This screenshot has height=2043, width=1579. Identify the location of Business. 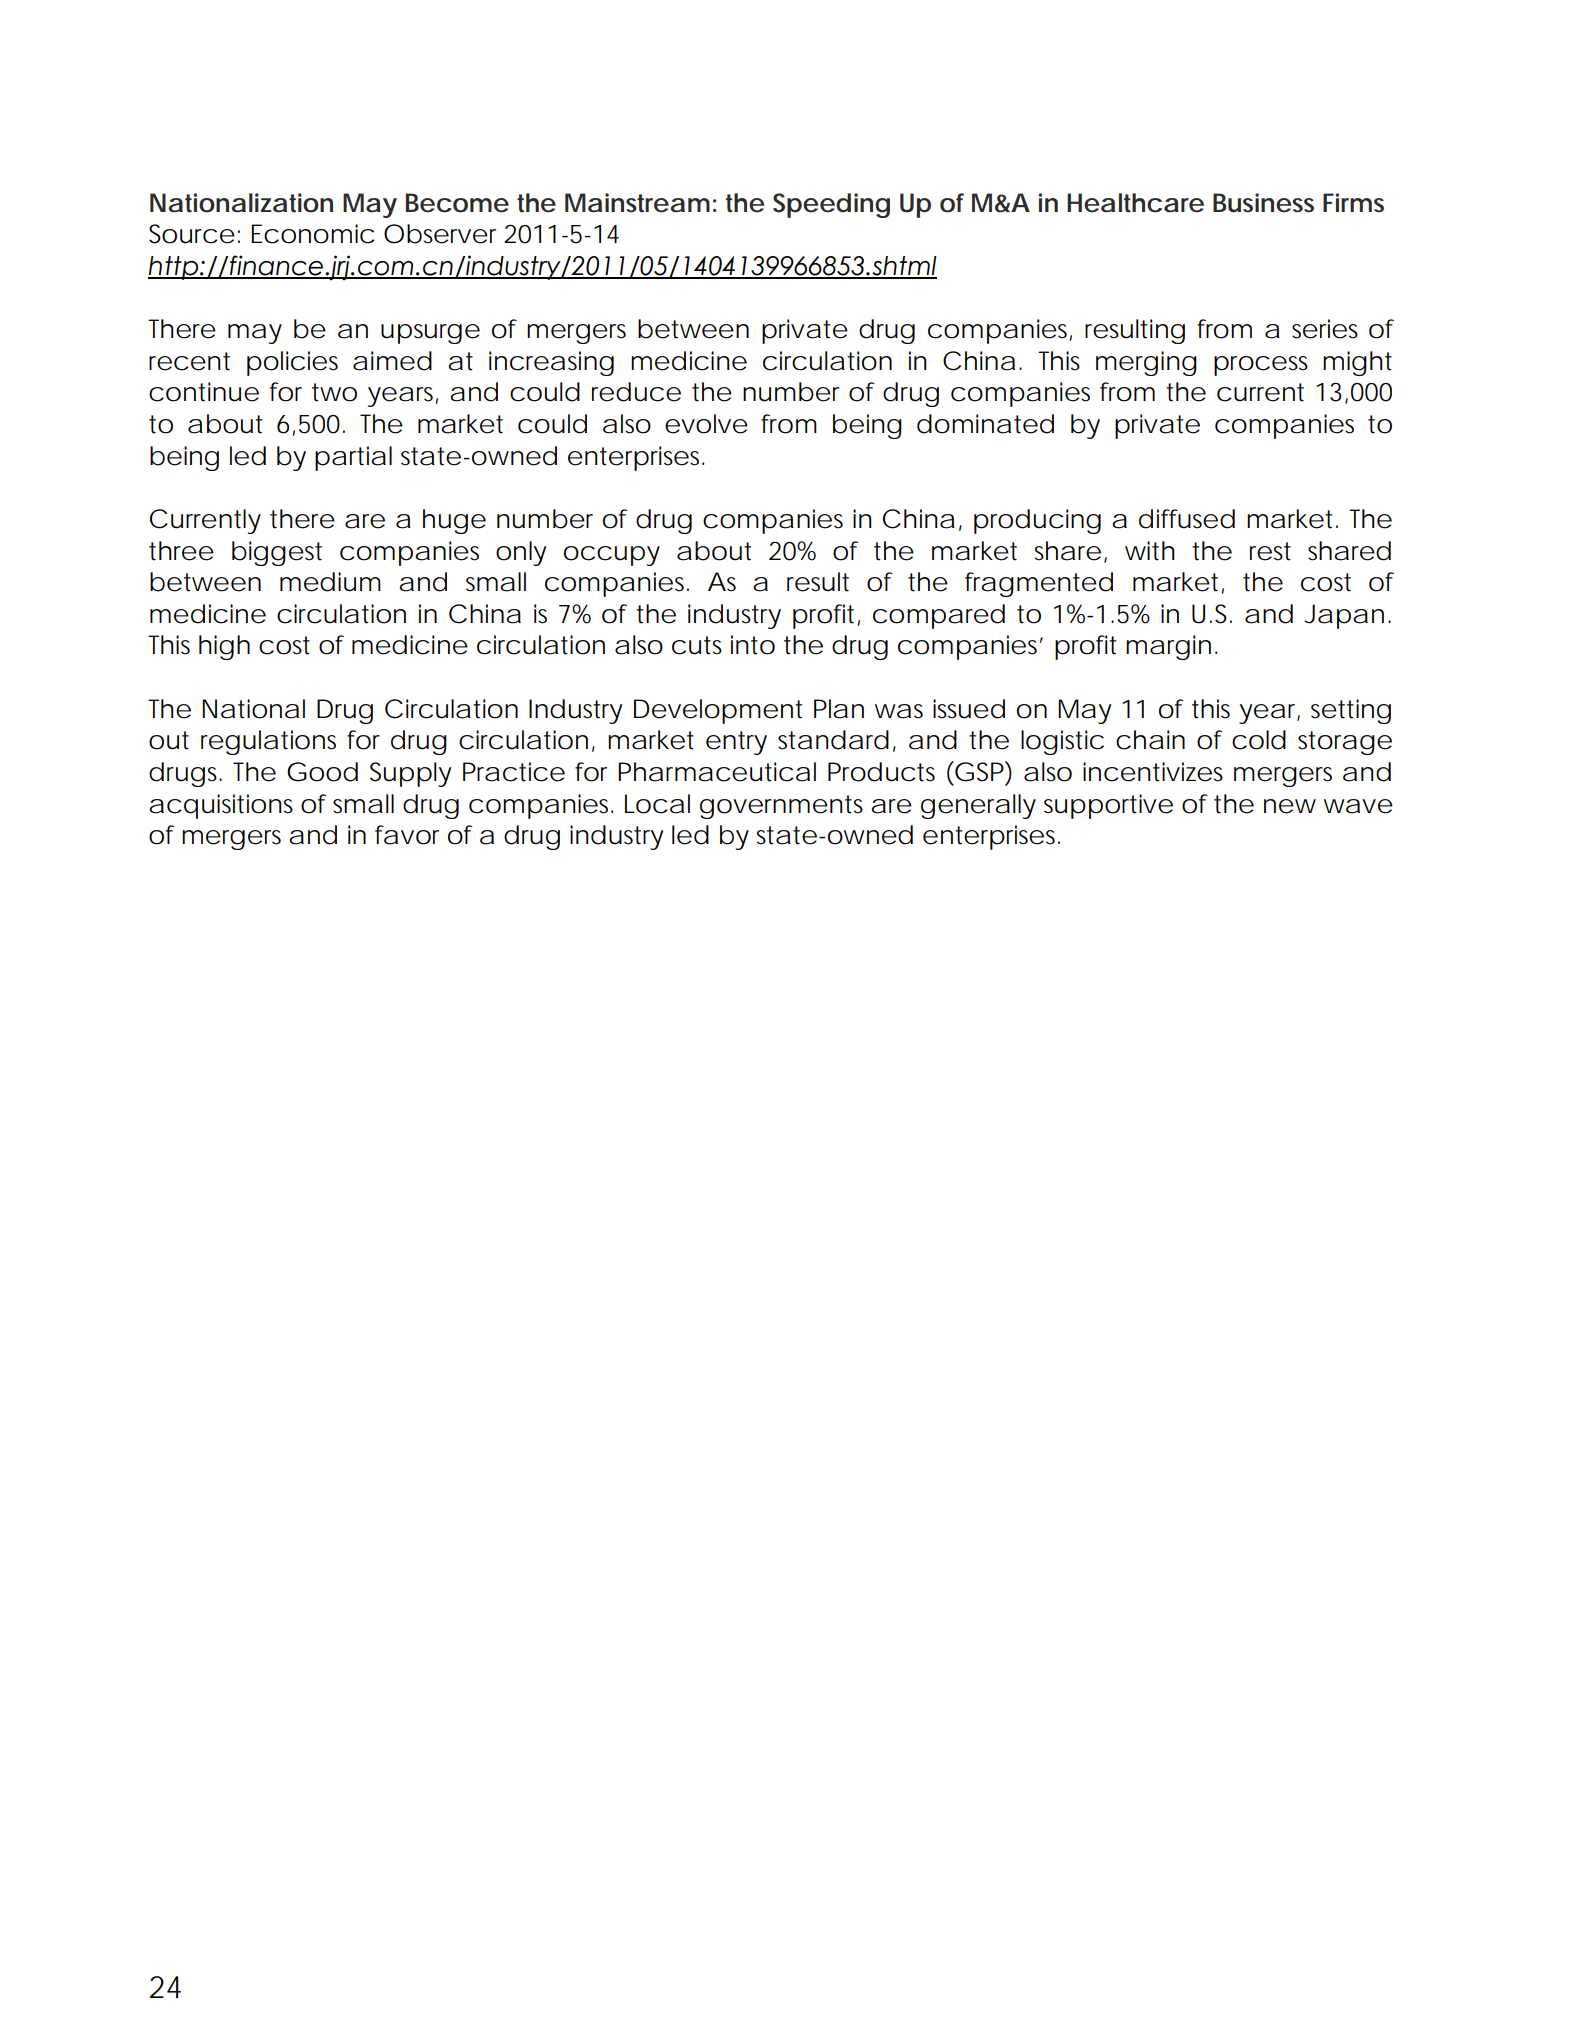
(1263, 203).
